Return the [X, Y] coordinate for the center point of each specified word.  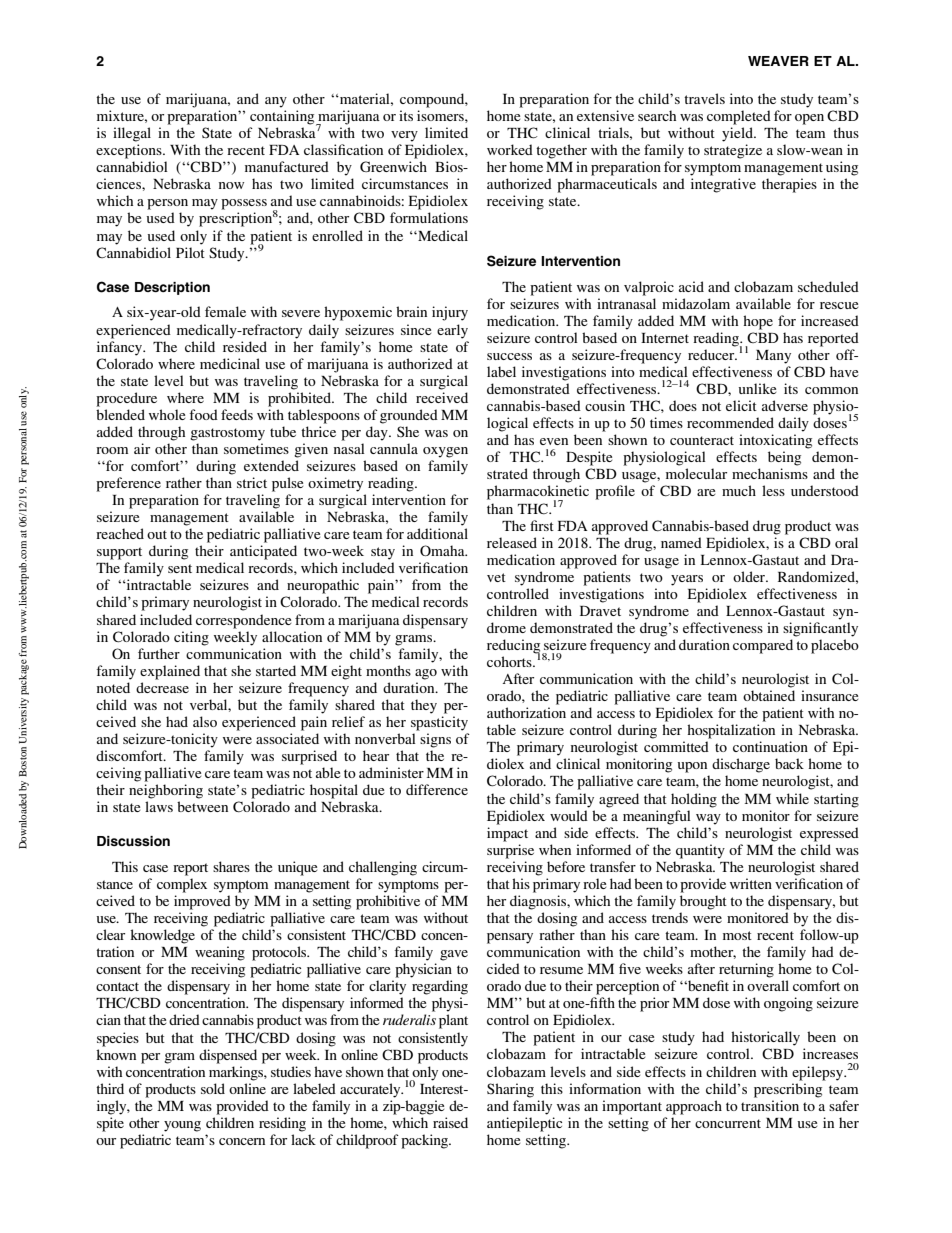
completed [739, 117]
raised [450, 1122]
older [750, 576]
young [182, 1126]
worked [510, 149]
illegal [132, 134]
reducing [515, 647]
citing [191, 638]
